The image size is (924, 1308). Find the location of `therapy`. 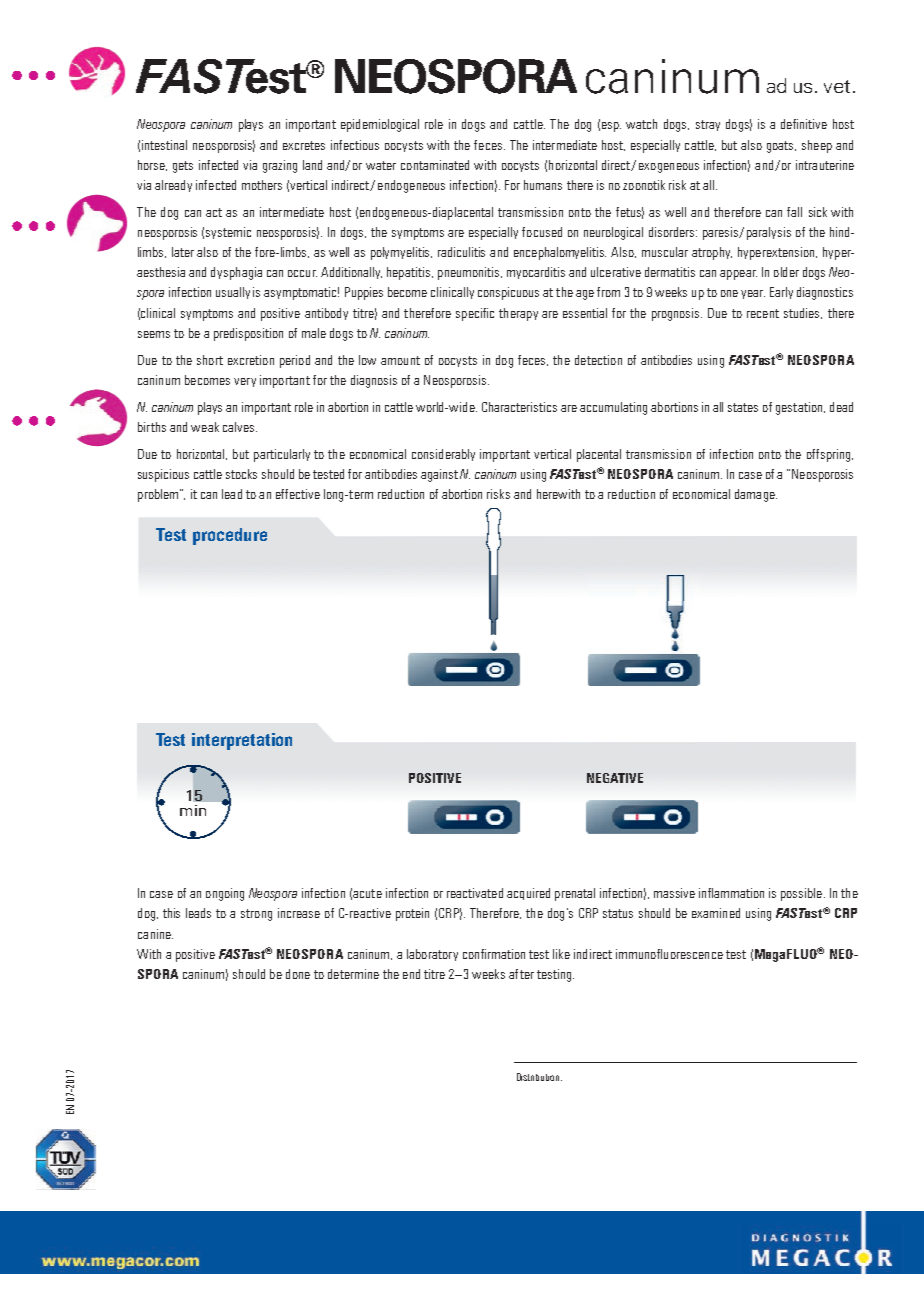

therapy is located at coordinates (518, 314).
